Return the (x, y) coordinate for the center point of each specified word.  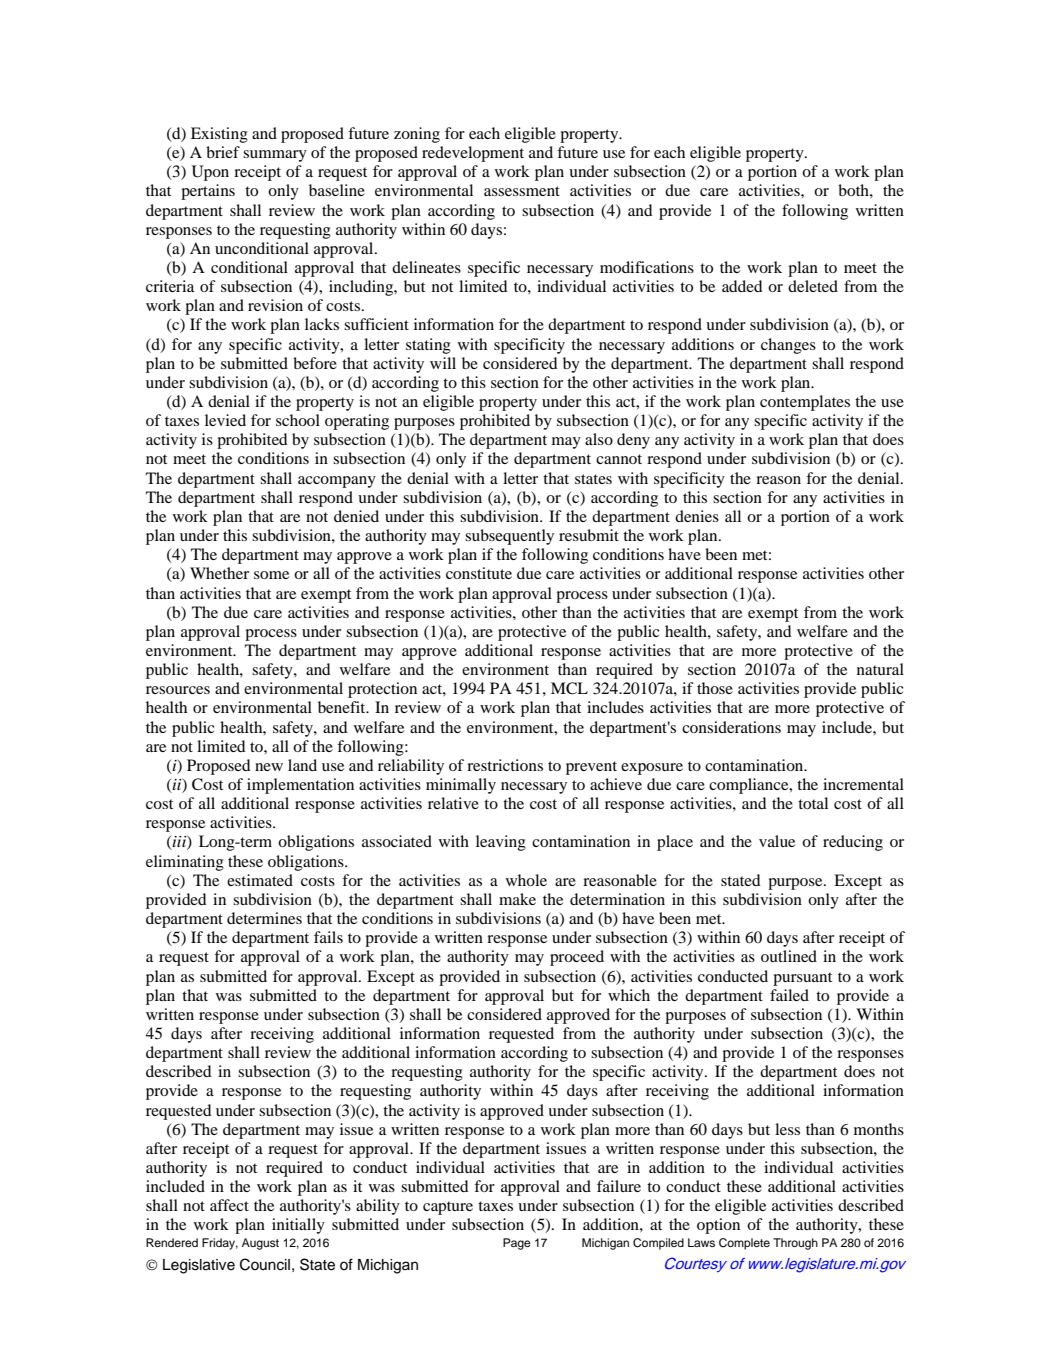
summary (275, 156)
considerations (731, 727)
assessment (522, 191)
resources (178, 690)
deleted (813, 286)
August (260, 1244)
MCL (569, 688)
